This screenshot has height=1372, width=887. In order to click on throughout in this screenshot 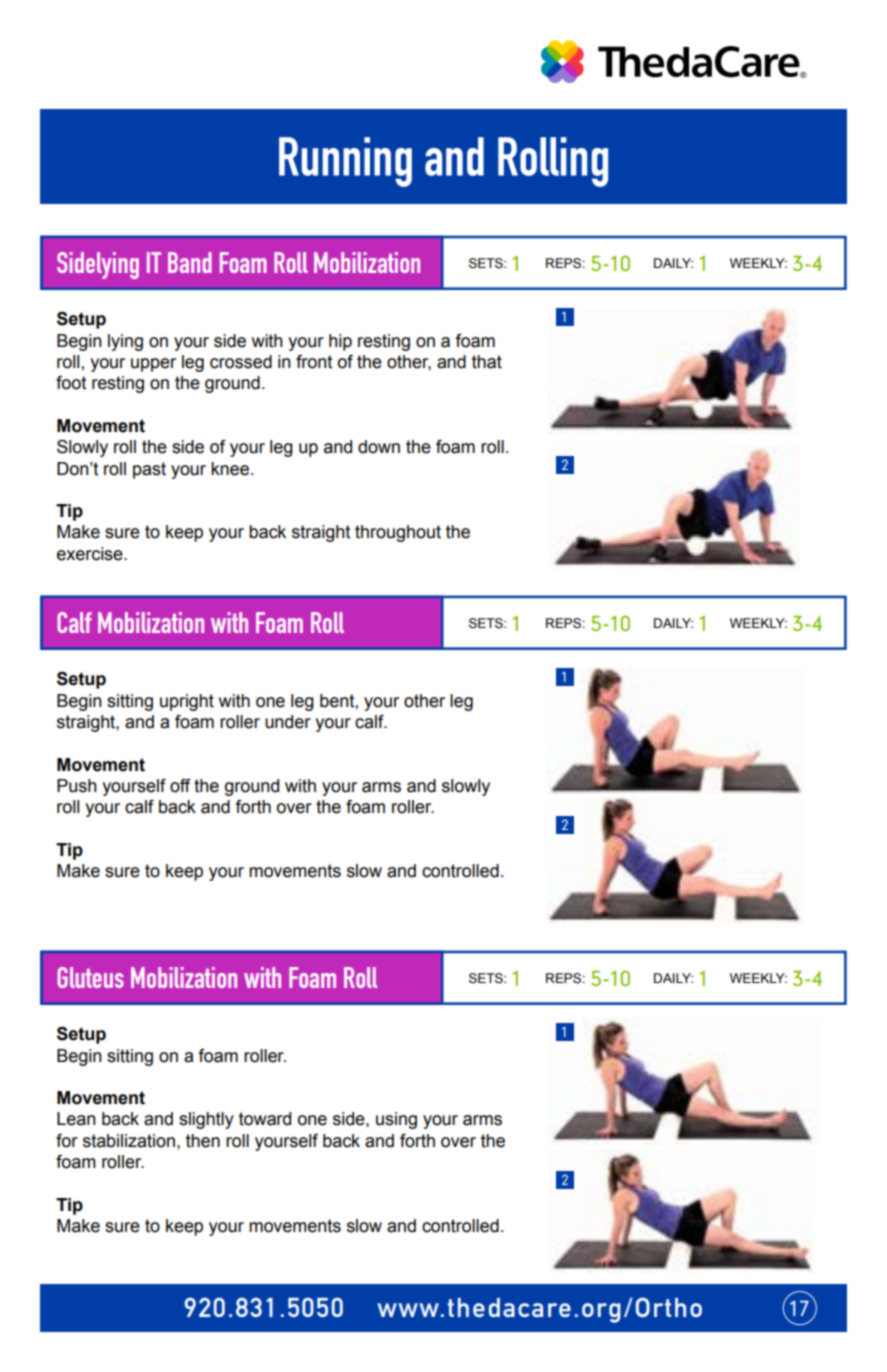, I will do `click(398, 533)`.
